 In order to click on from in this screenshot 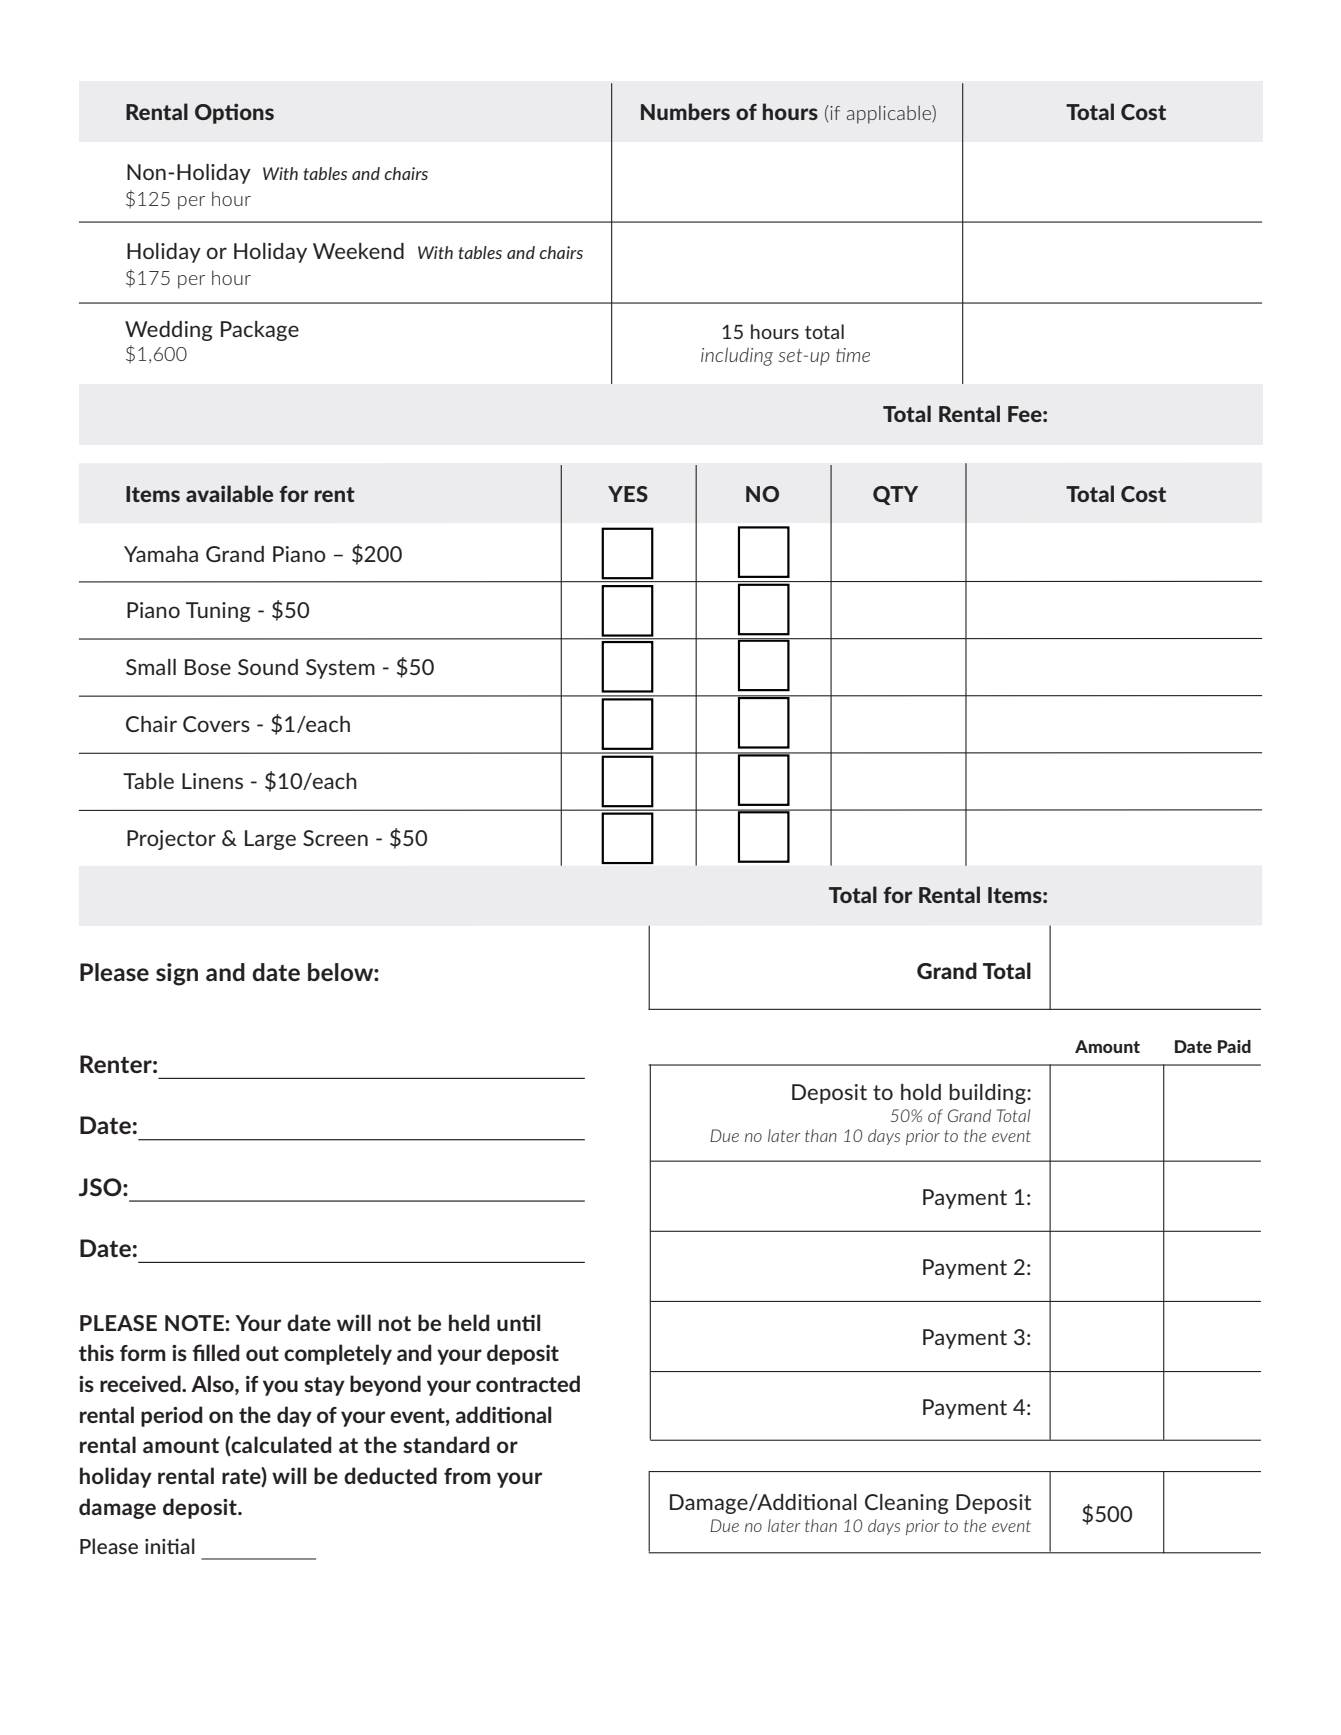, I will do `click(467, 1476)`.
